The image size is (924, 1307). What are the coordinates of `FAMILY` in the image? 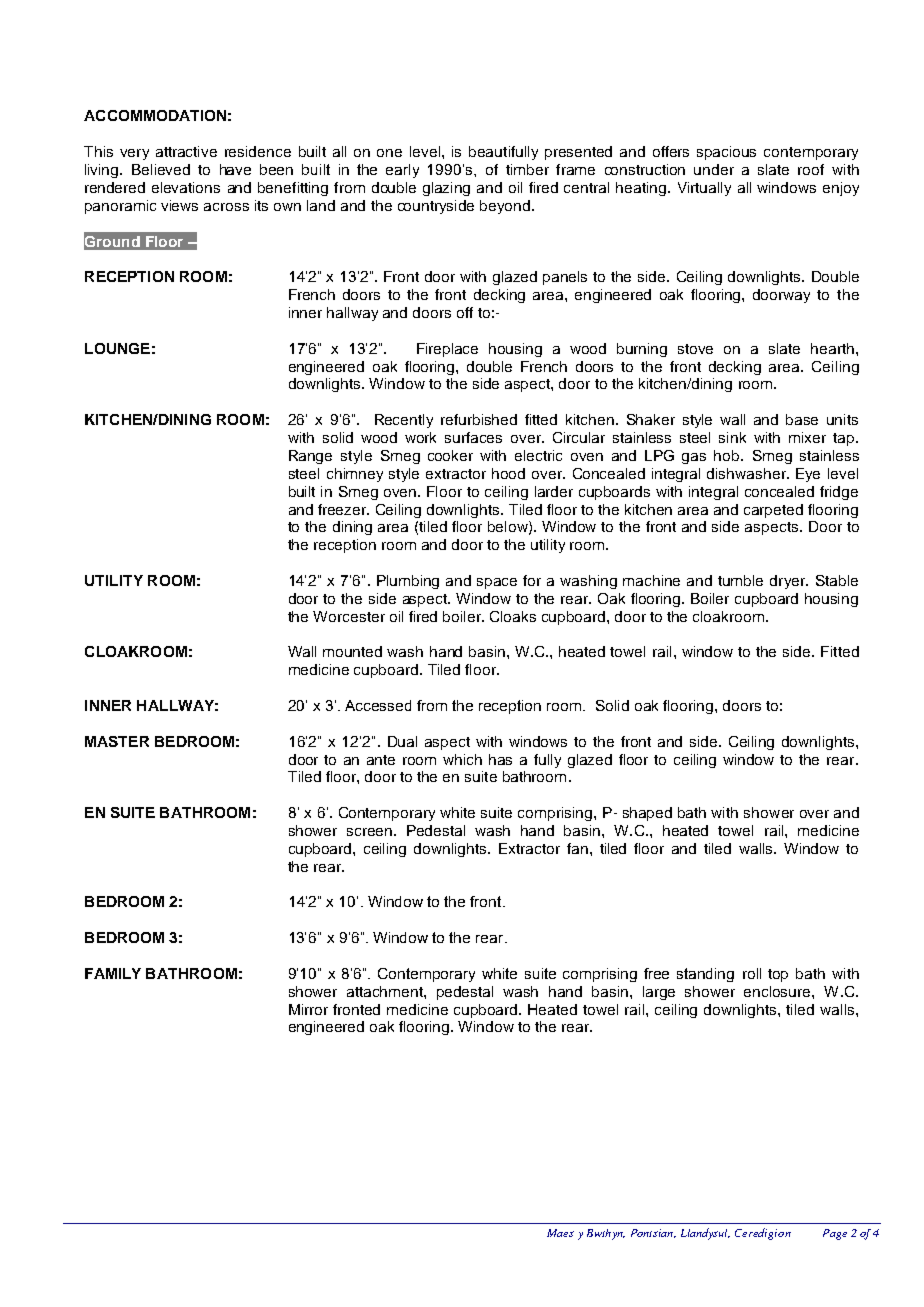 It's located at (113, 973).
